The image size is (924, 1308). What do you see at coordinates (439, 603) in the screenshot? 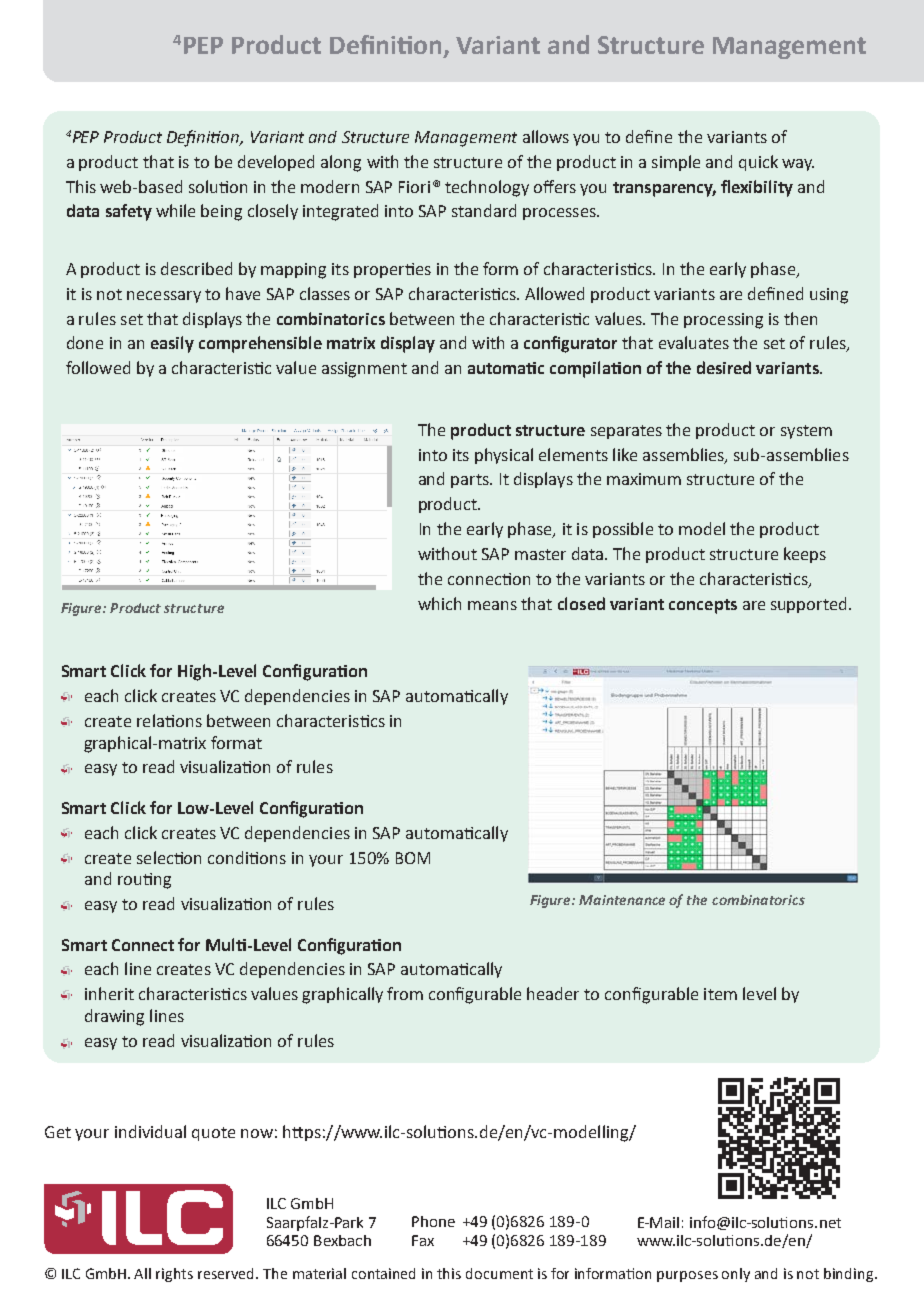
I see `which` at bounding box center [439, 603].
